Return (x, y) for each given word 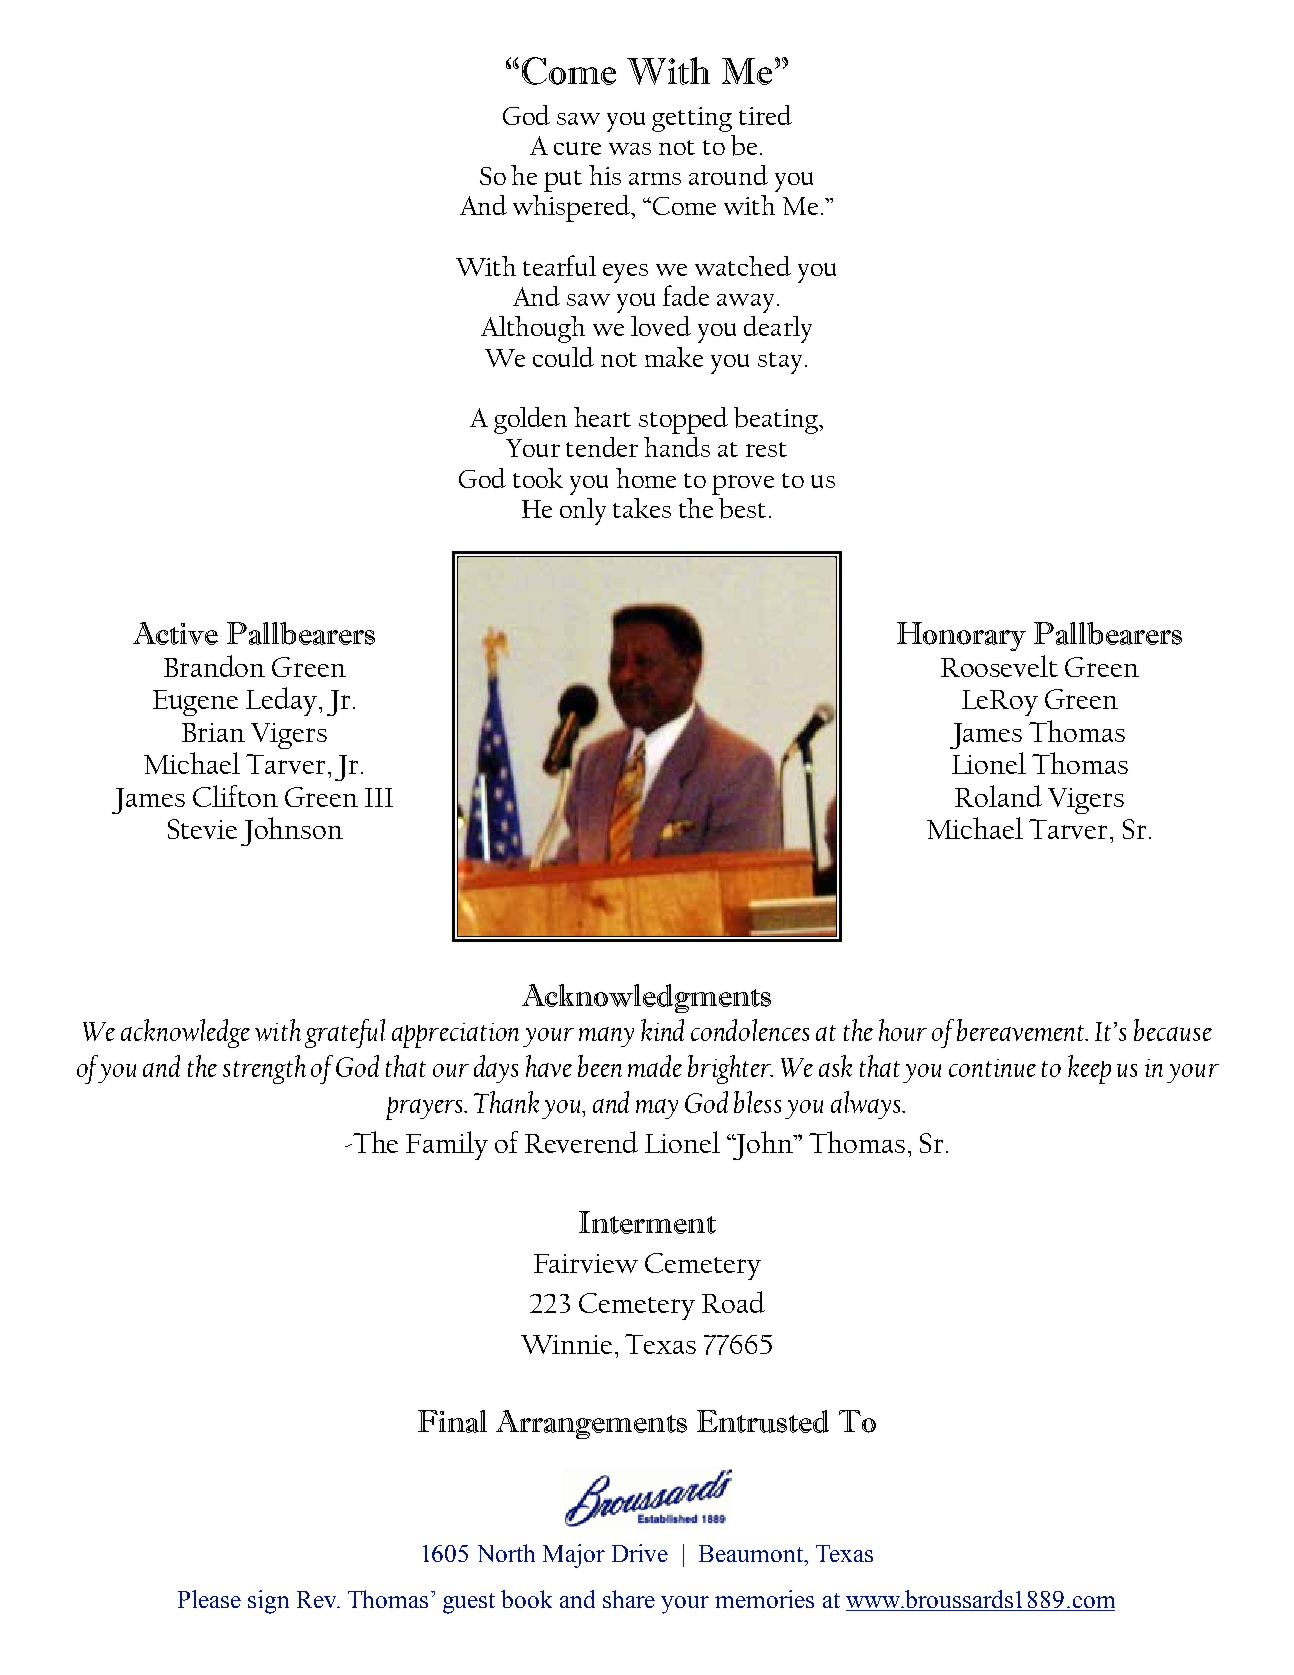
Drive (640, 1553)
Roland (998, 796)
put (563, 181)
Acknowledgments (646, 998)
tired (765, 115)
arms (655, 178)
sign (268, 1602)
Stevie (202, 829)
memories (764, 1599)
